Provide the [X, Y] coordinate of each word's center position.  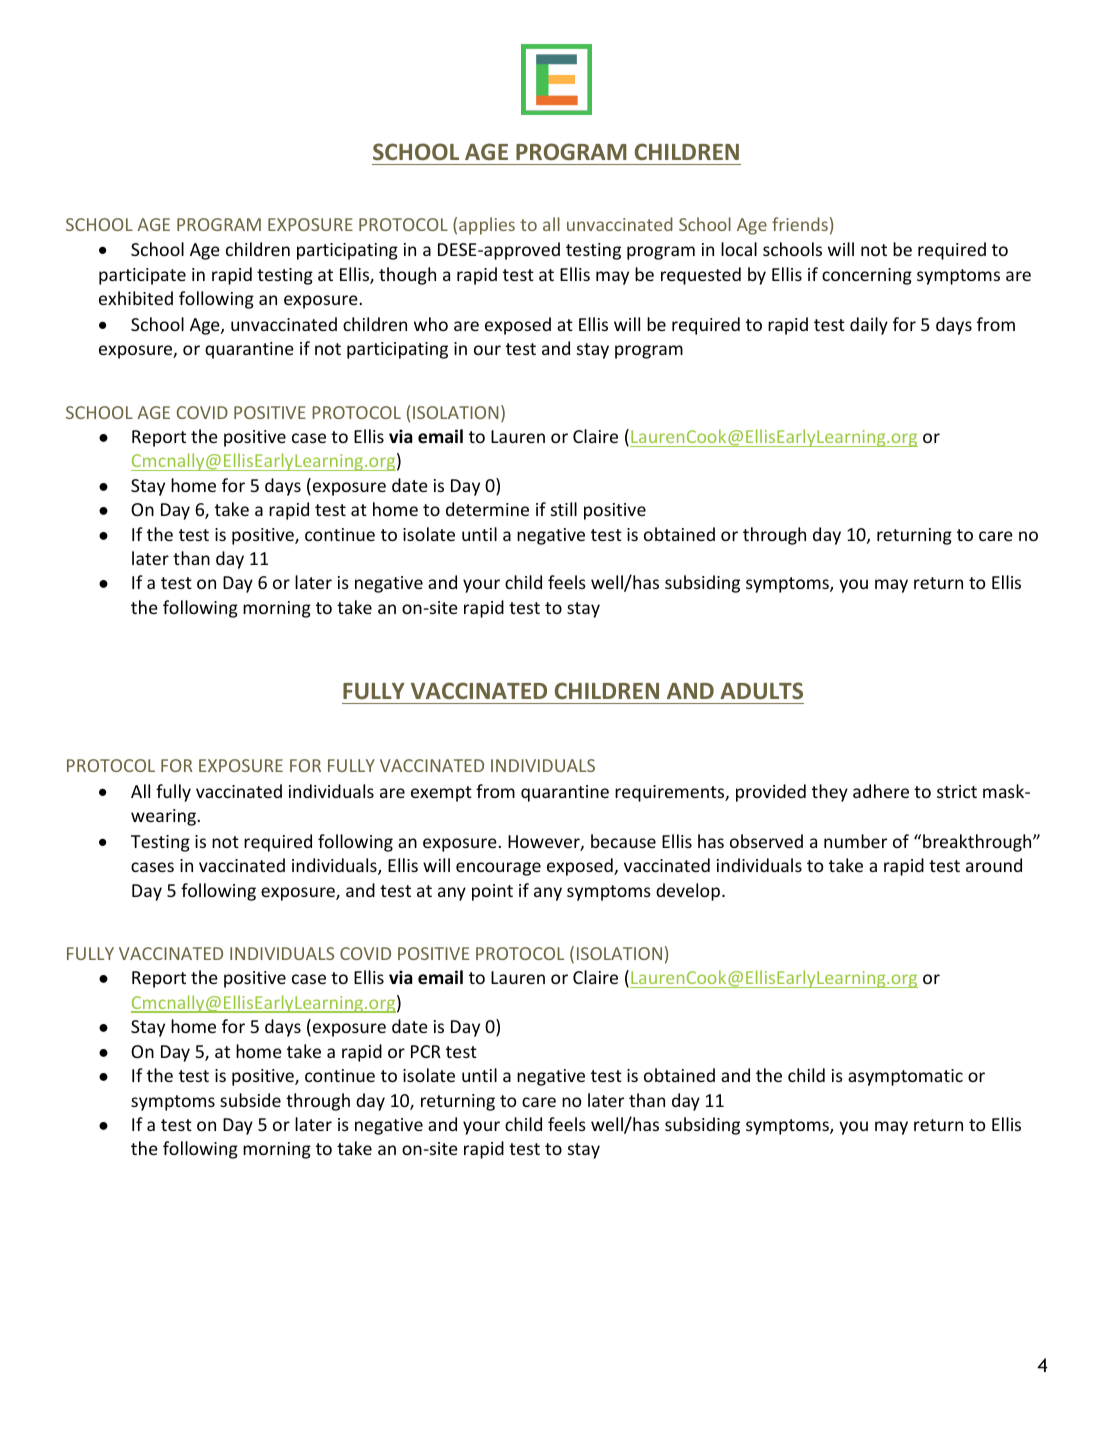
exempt [441, 794]
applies [487, 226]
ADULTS [761, 690]
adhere [881, 791]
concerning [867, 276]
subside [250, 1100]
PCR [426, 1051]
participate [142, 276]
